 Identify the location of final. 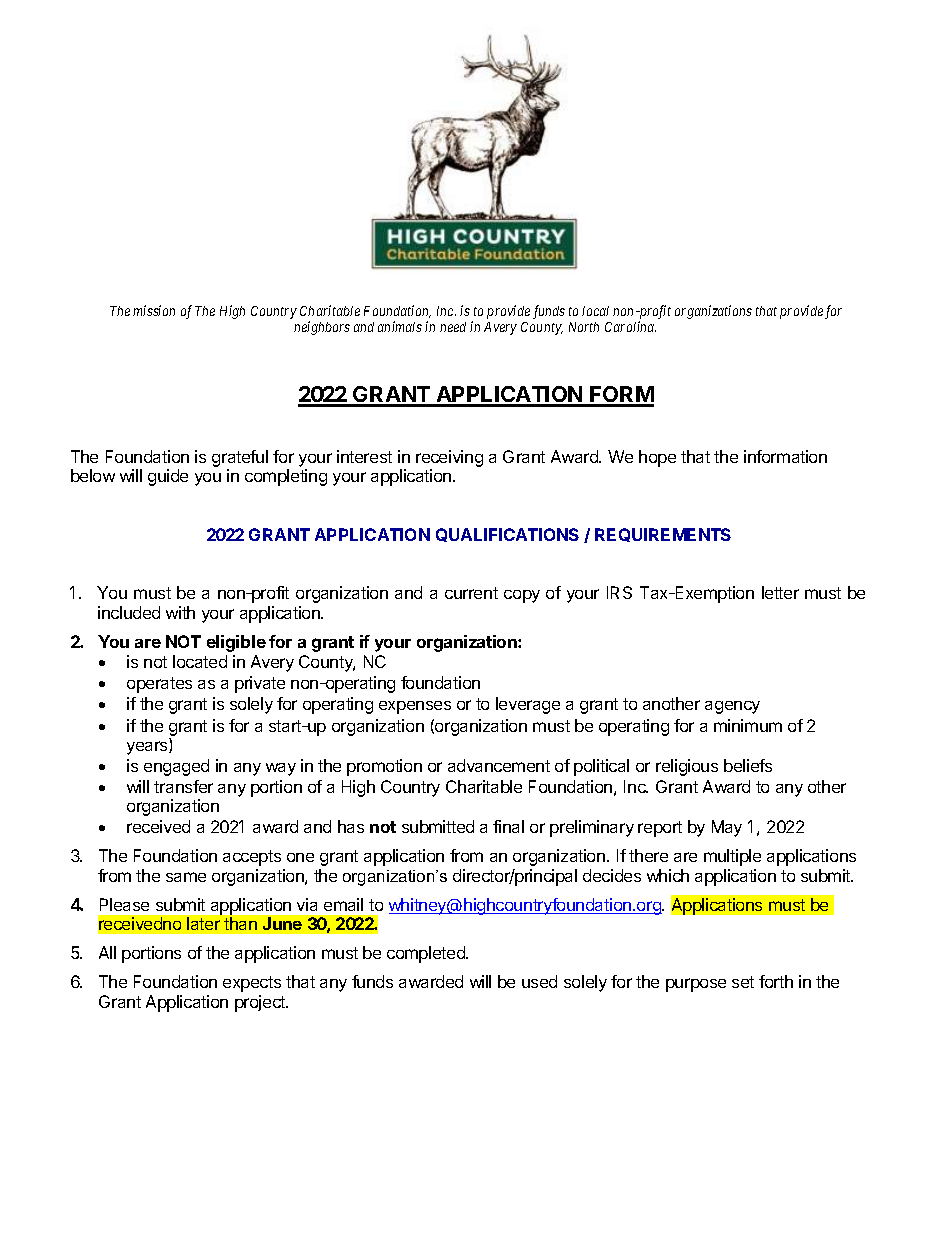
(508, 826).
